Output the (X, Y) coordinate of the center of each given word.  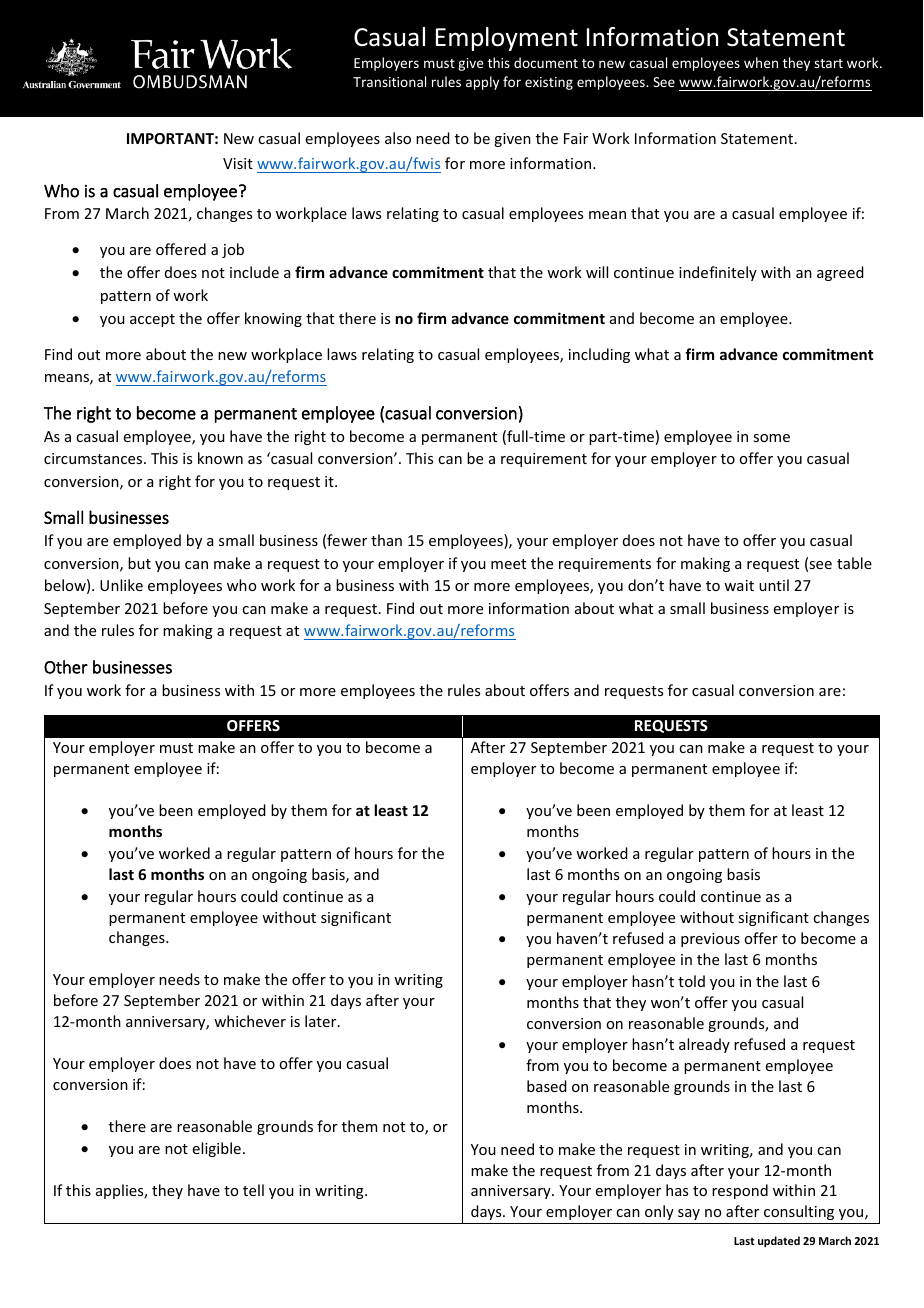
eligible (217, 1149)
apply (482, 83)
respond (740, 1191)
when (761, 62)
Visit (238, 163)
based (547, 1086)
